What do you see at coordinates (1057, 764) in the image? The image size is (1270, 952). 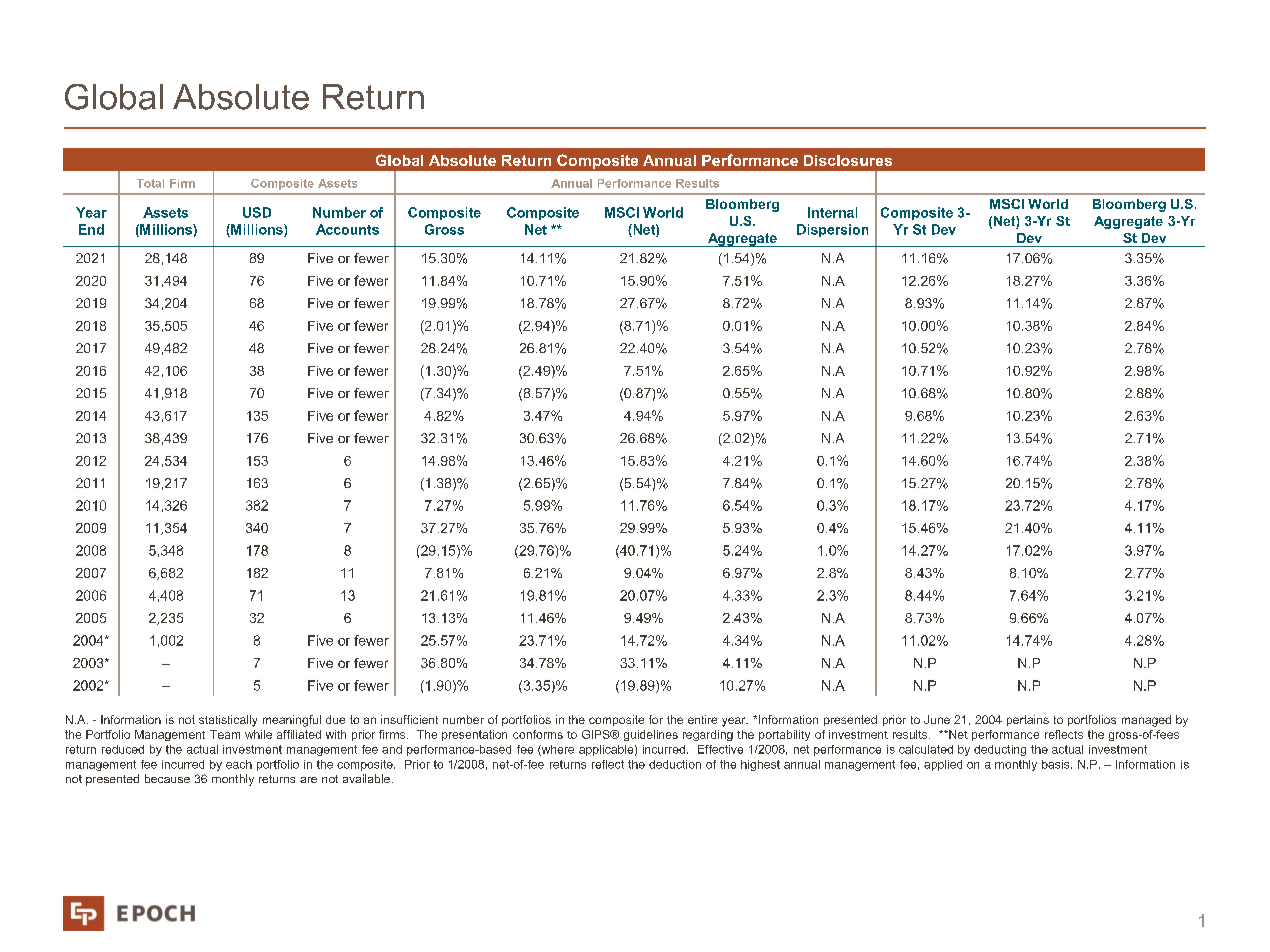 I see `basis` at bounding box center [1057, 764].
